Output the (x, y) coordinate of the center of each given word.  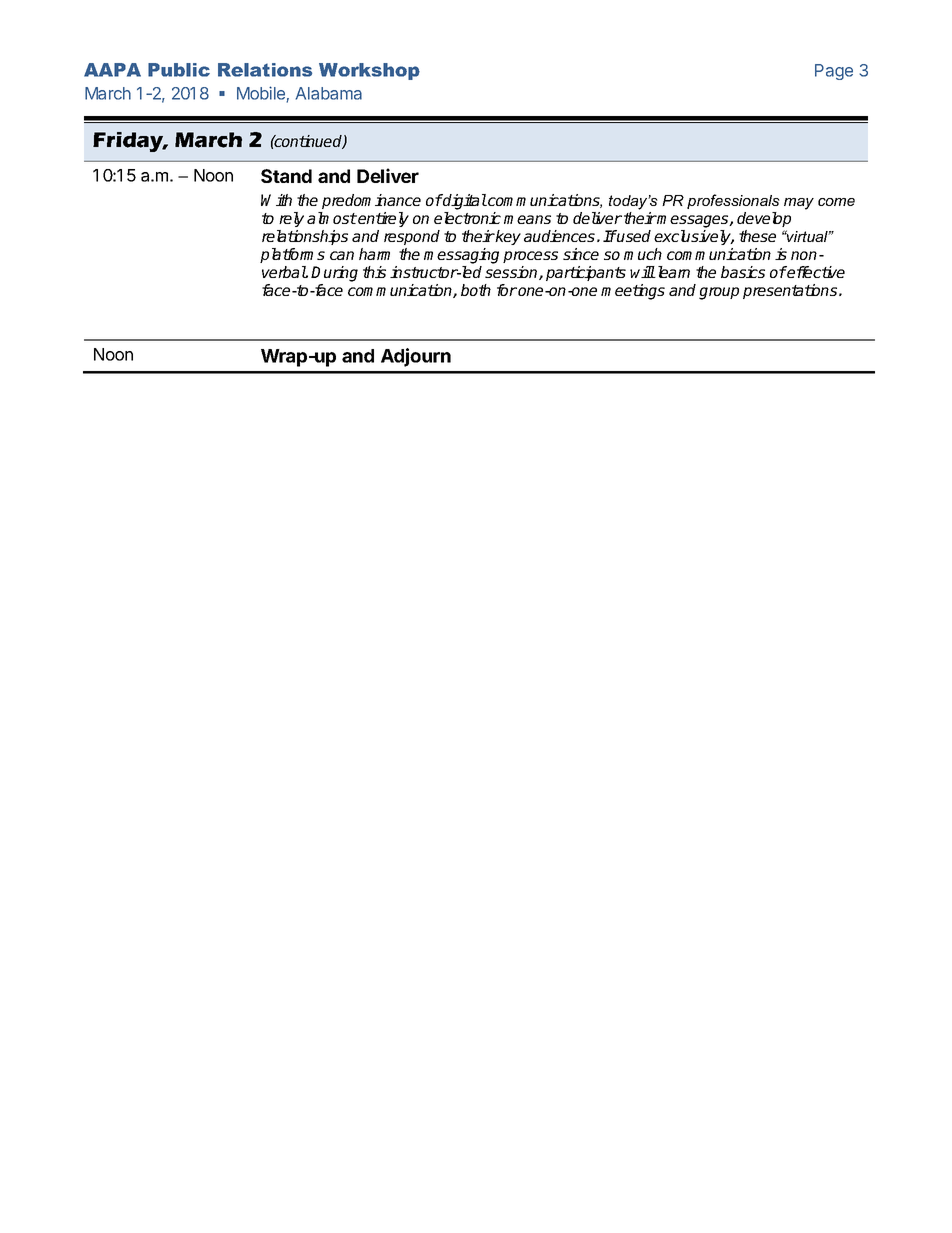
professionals (733, 201)
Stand (286, 176)
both (476, 290)
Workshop (369, 71)
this (374, 272)
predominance (371, 201)
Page (834, 72)
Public (179, 70)
